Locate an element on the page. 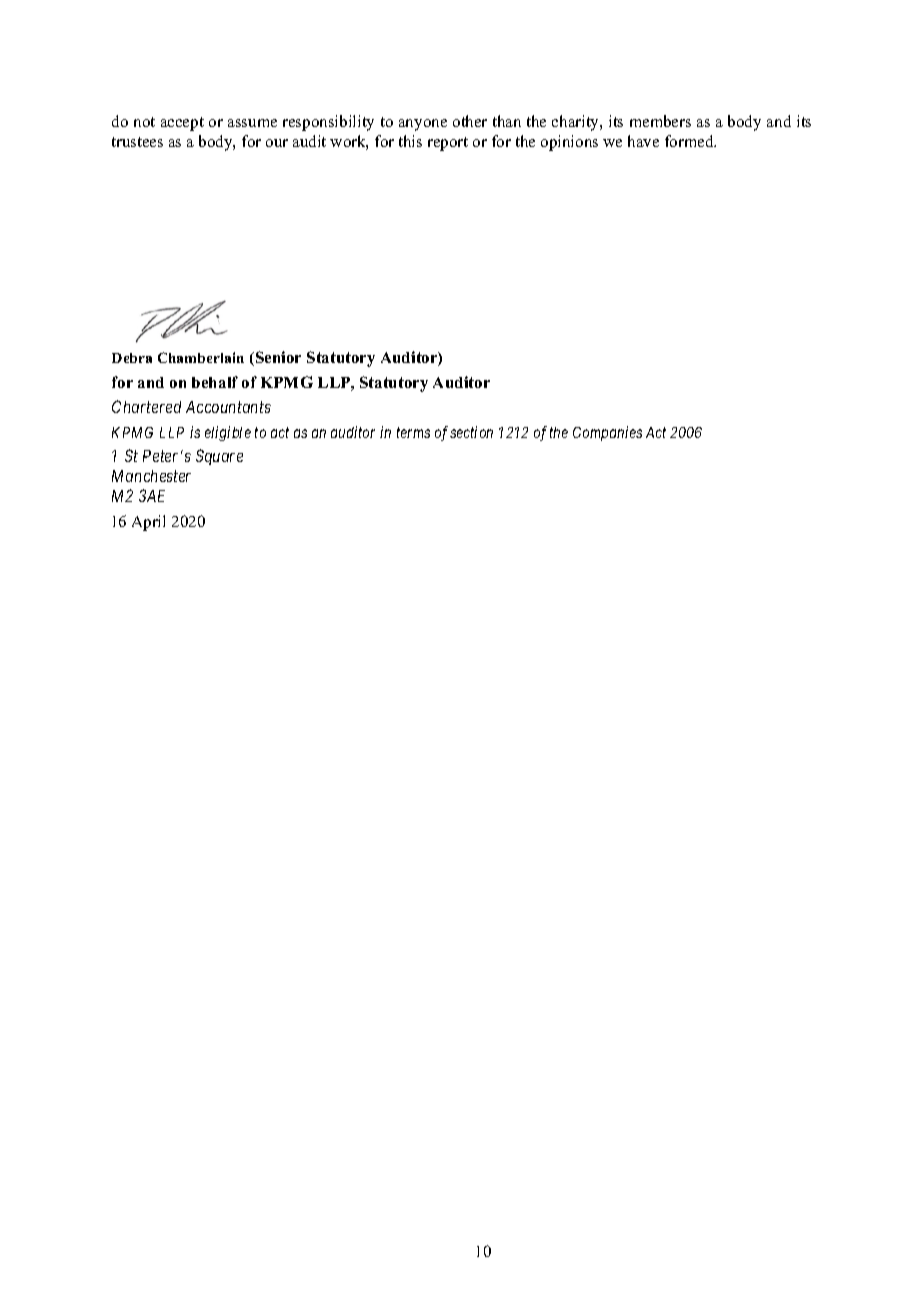  accept is located at coordinates (182, 124).
